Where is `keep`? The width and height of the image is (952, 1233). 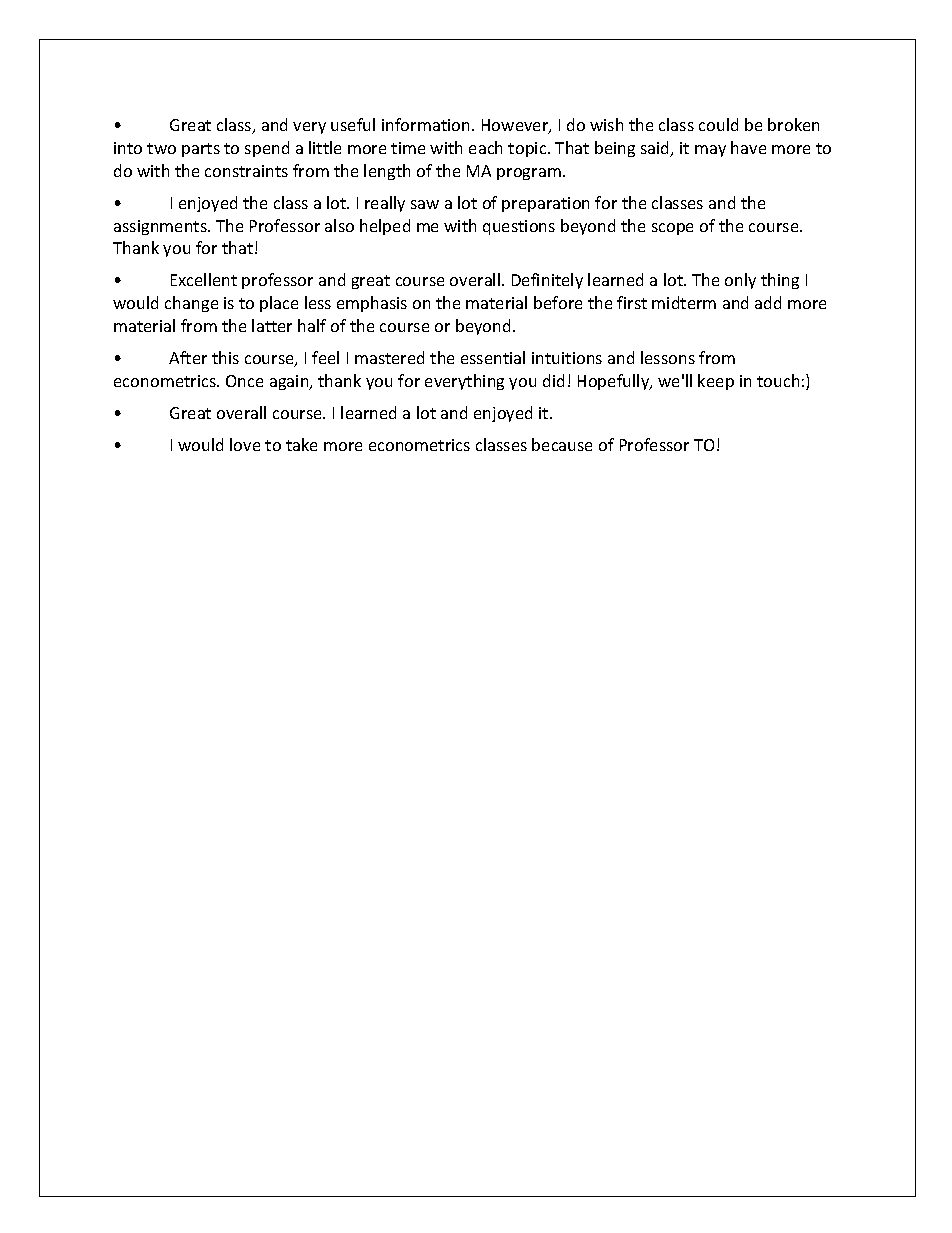
keep is located at coordinates (716, 382).
